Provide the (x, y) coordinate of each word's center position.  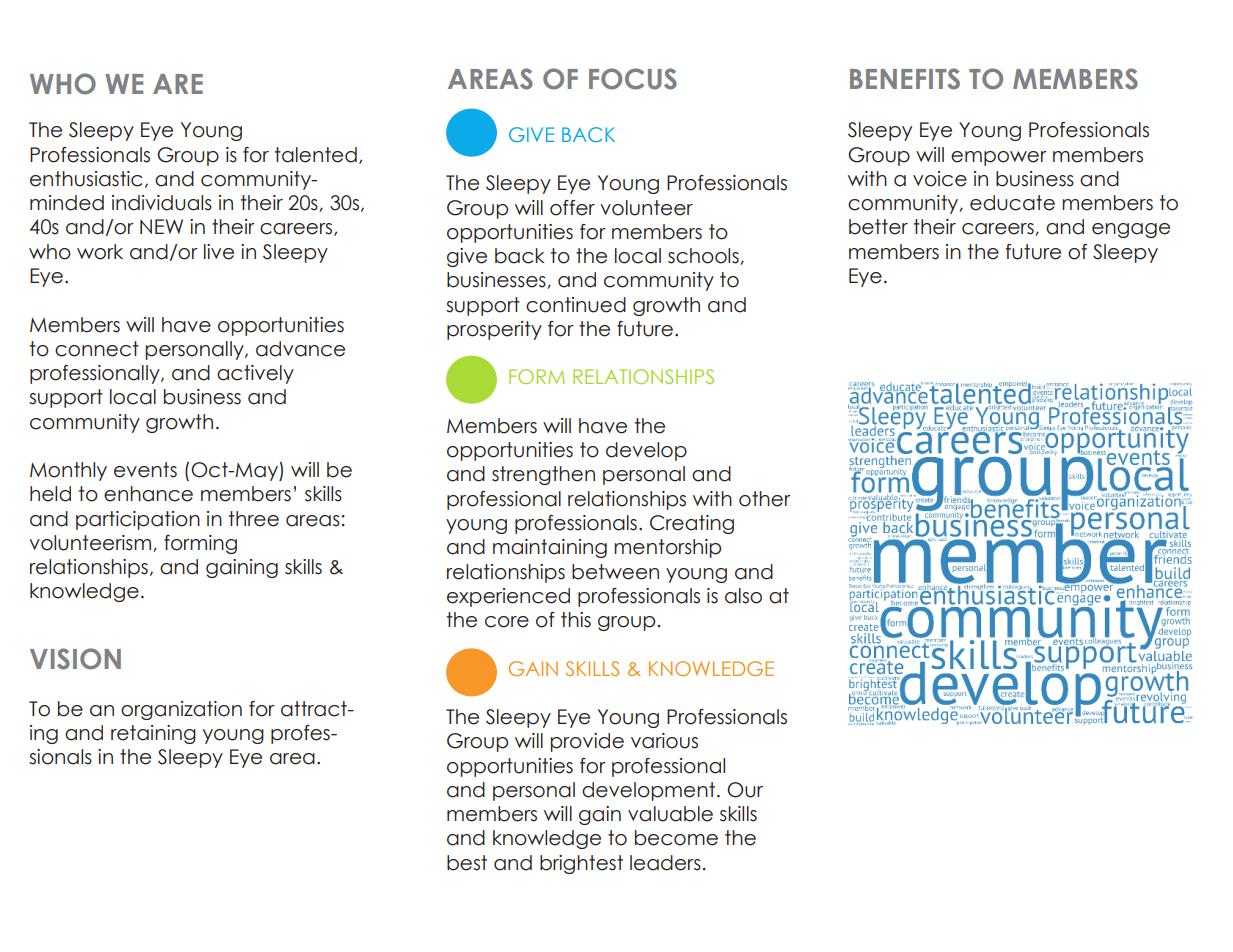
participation (138, 520)
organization (181, 710)
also (743, 596)
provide (587, 742)
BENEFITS (905, 79)
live (219, 252)
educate (1012, 203)
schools (704, 256)
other (765, 499)
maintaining (550, 548)
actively (255, 374)
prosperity (494, 330)
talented (316, 155)
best (467, 863)
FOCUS (633, 79)
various (664, 741)
